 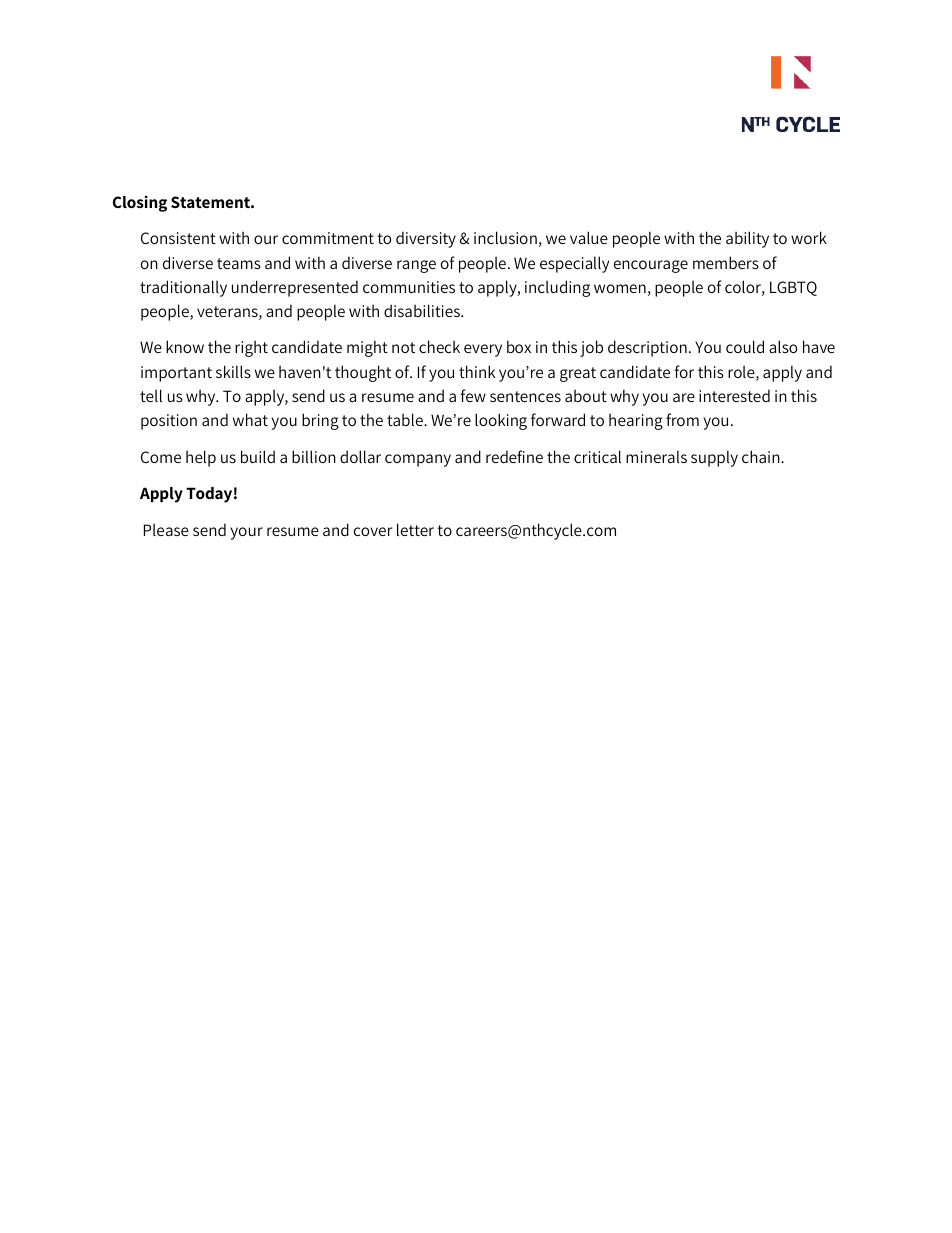 What do you see at coordinates (747, 239) in the image?
I see `ability` at bounding box center [747, 239].
